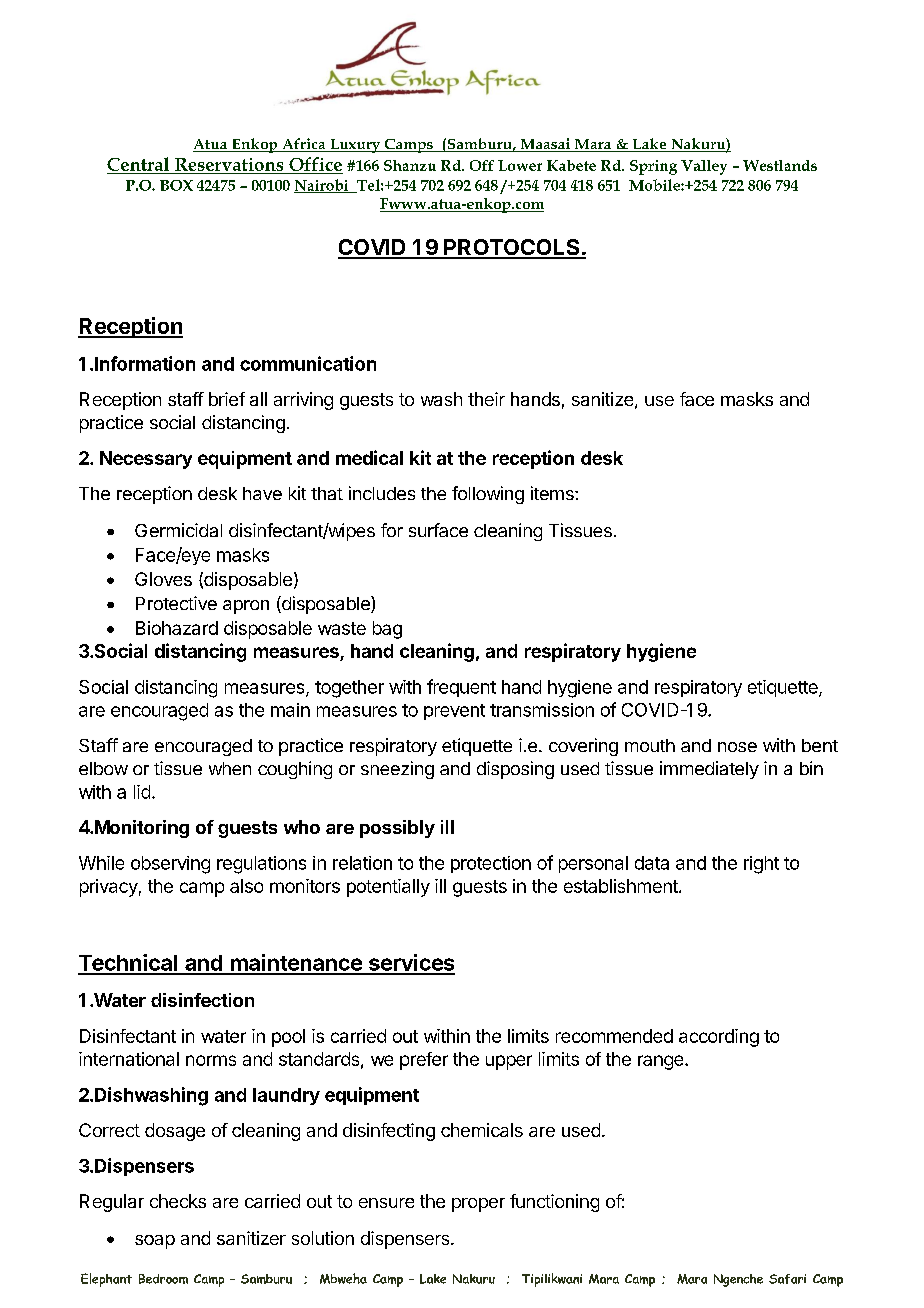 The width and height of the screenshot is (924, 1308). What do you see at coordinates (553, 493) in the screenshot?
I see `items` at bounding box center [553, 493].
